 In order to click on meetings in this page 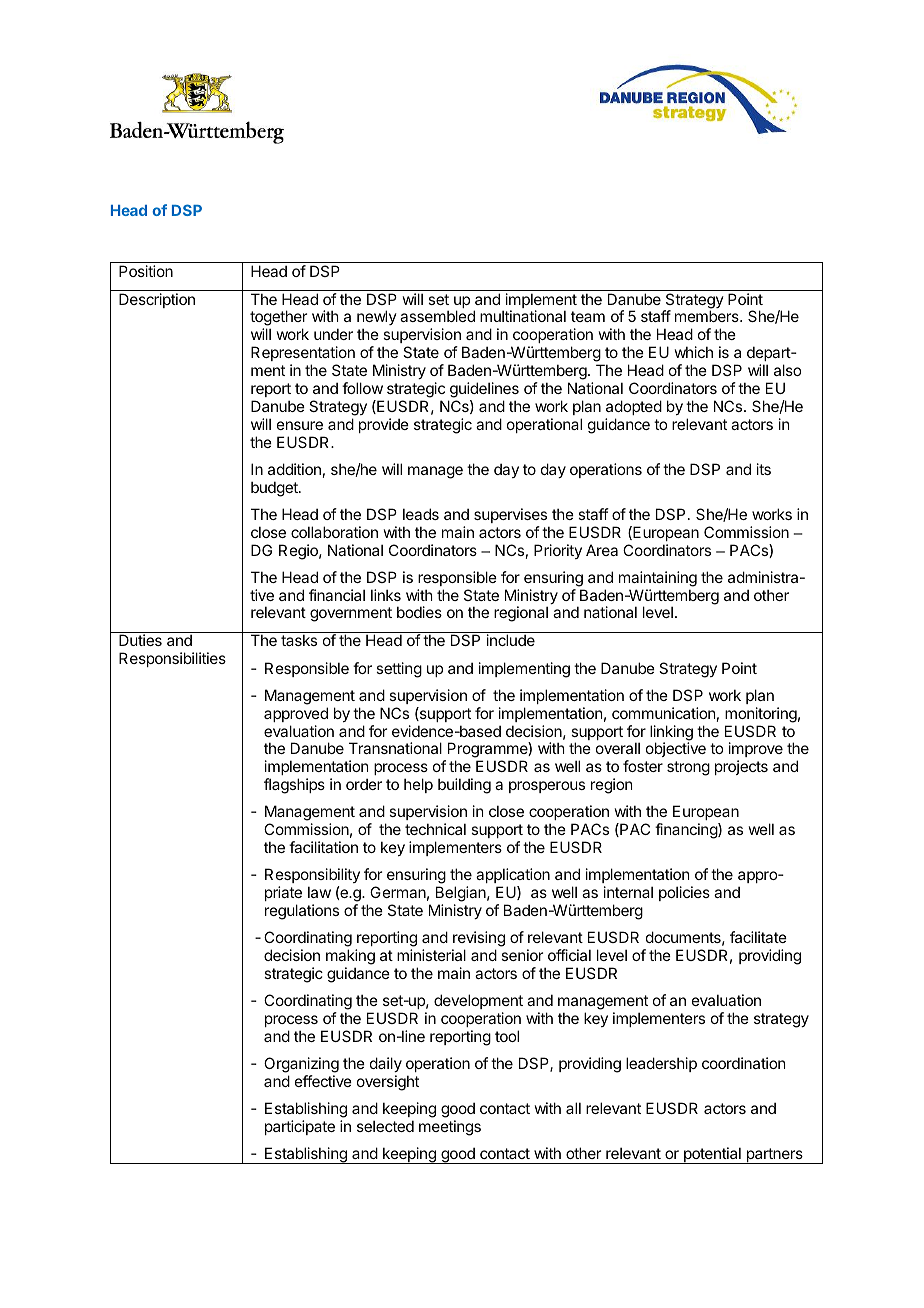, I will do `click(450, 1128)`.
